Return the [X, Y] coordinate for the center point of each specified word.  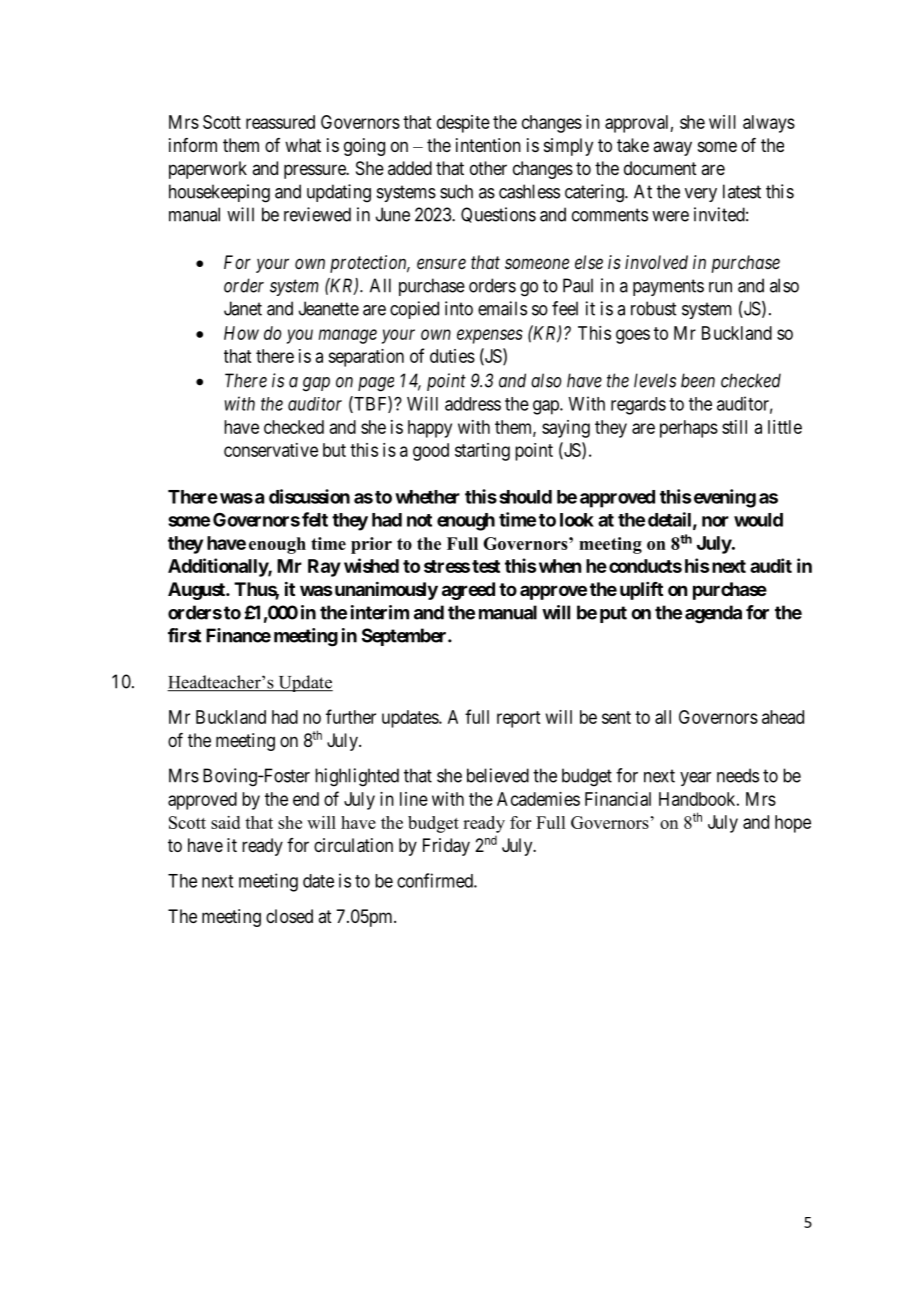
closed [289, 916]
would [758, 520]
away [672, 148]
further [351, 716]
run [720, 287]
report [518, 719]
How [241, 333]
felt [315, 519]
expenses [490, 336]
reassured [280, 122]
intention [488, 145]
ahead [783, 717]
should [525, 497]
